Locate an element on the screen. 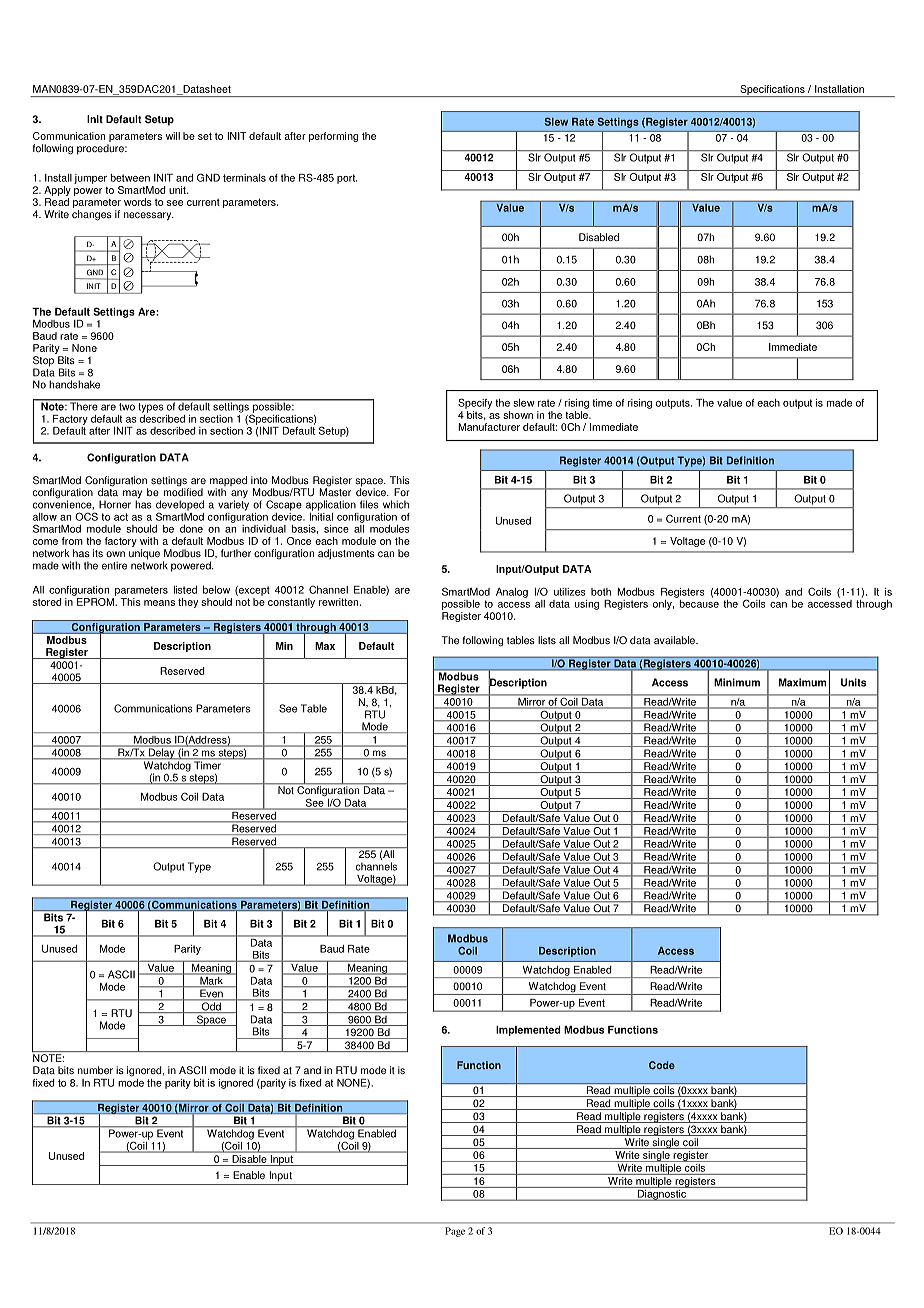 This screenshot has width=924, height=1308. Page is located at coordinates (455, 1232).
